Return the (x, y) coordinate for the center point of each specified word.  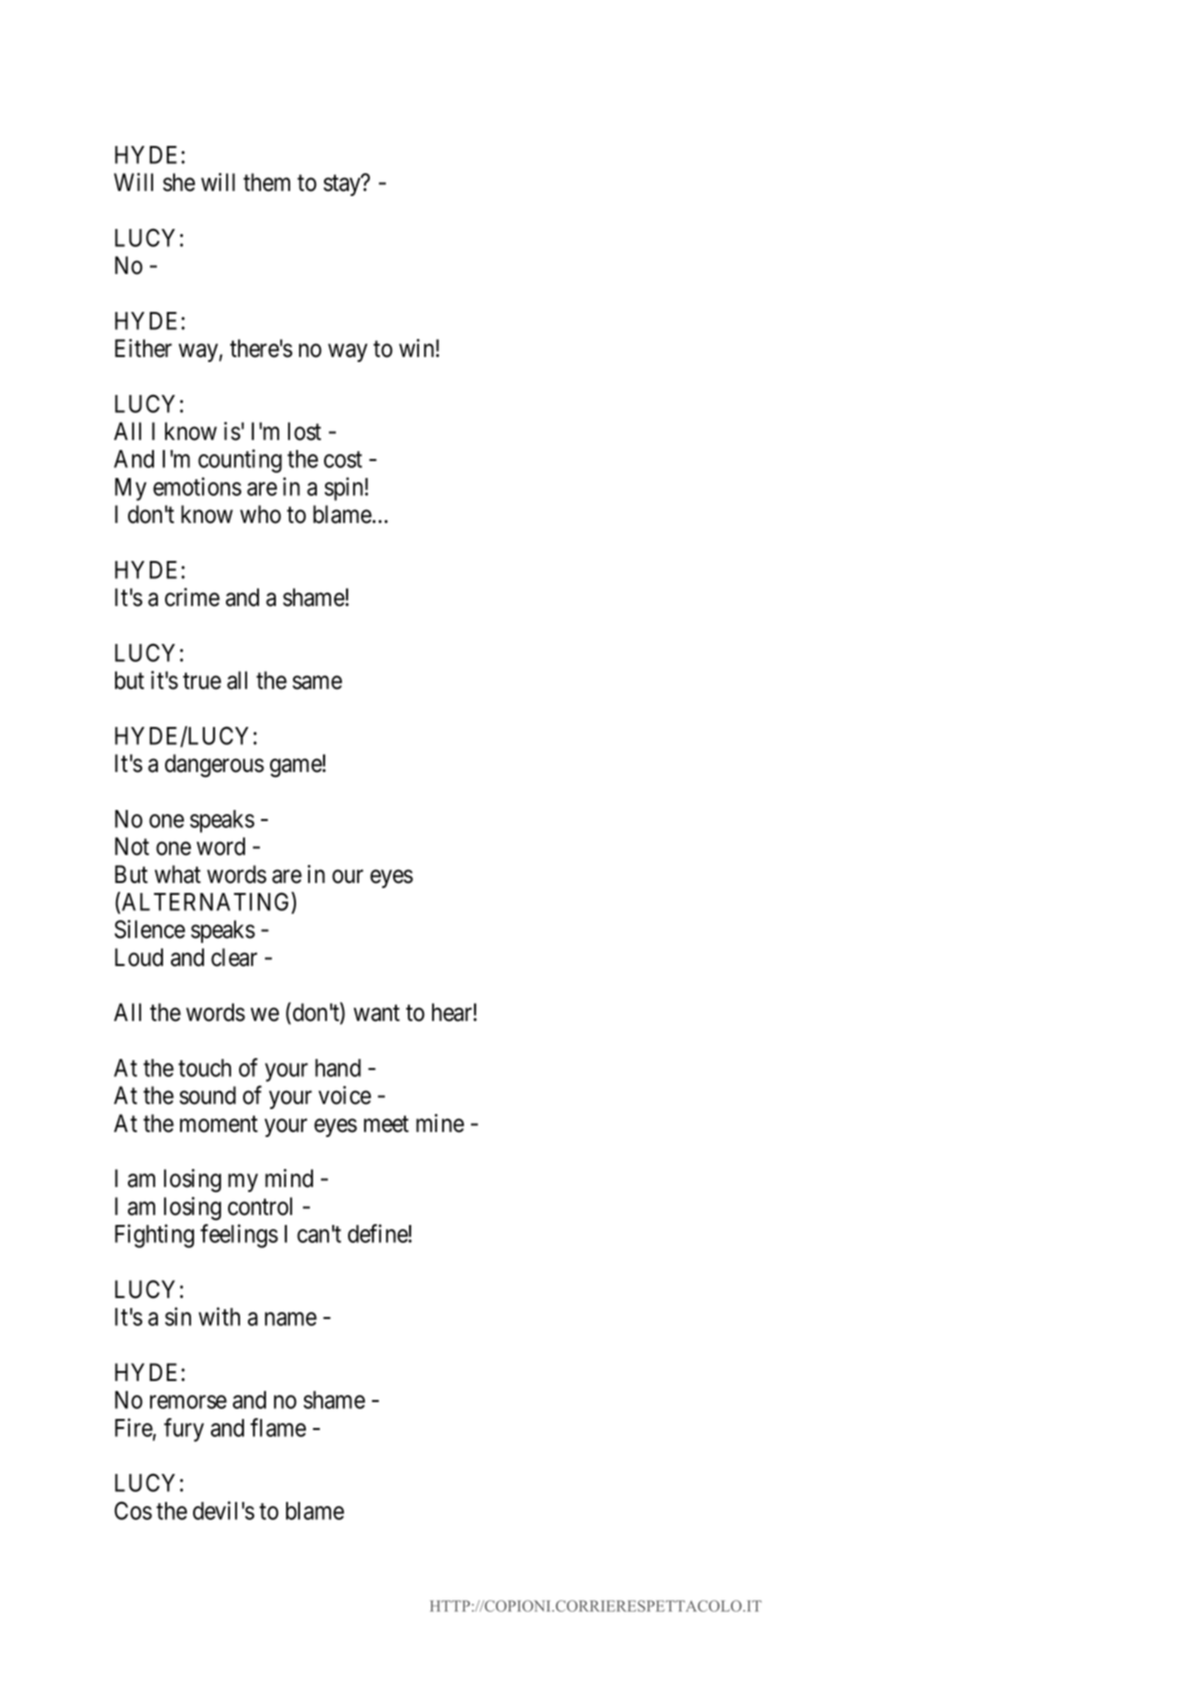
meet (386, 1124)
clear (234, 957)
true (202, 681)
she (179, 182)
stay (343, 185)
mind (289, 1178)
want (377, 1013)
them (266, 182)
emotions (197, 486)
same (317, 683)
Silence (150, 929)
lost (304, 431)
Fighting (154, 1236)
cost (343, 460)
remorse (188, 1402)
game (296, 768)
